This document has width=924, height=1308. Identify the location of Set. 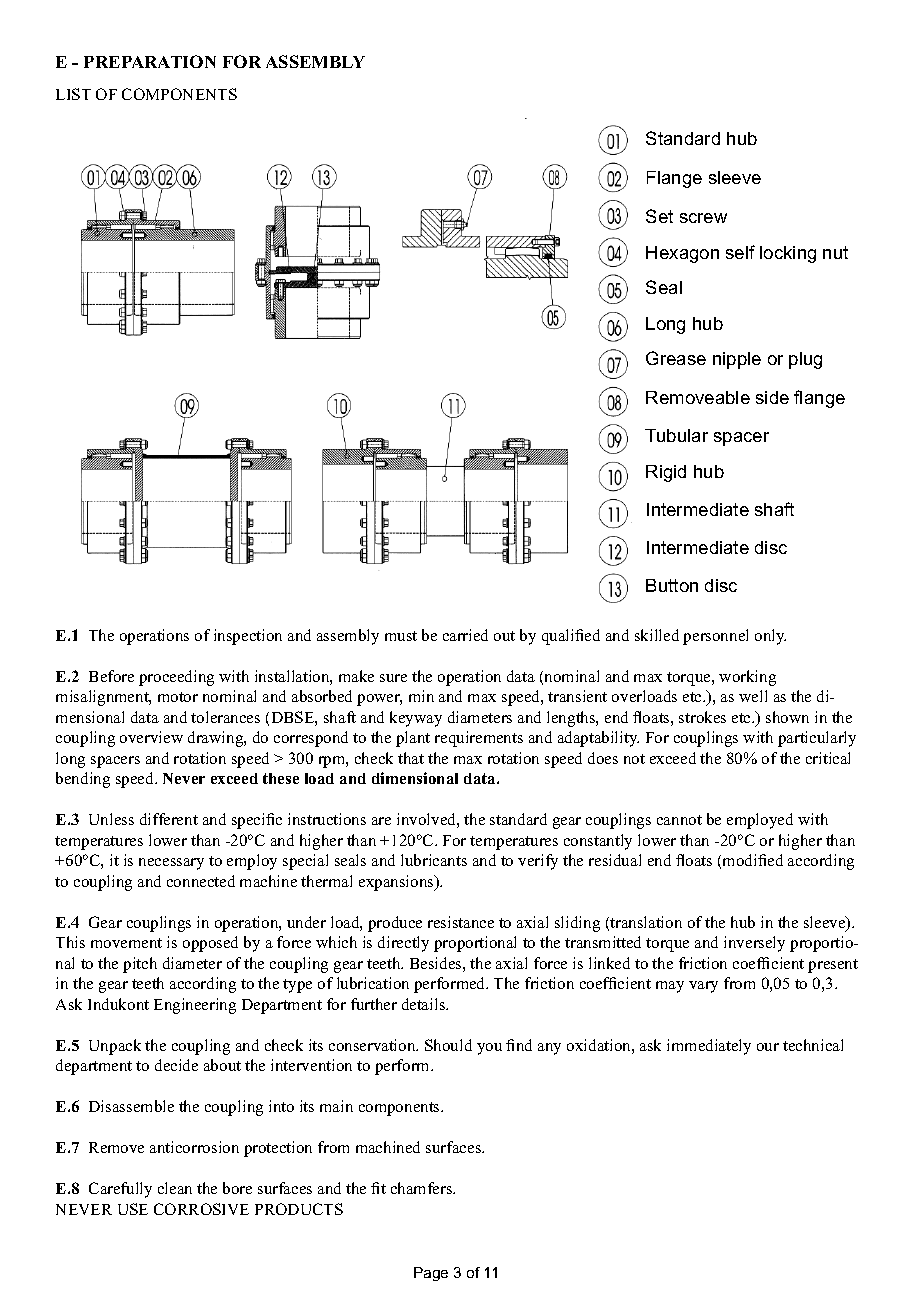
(659, 216).
